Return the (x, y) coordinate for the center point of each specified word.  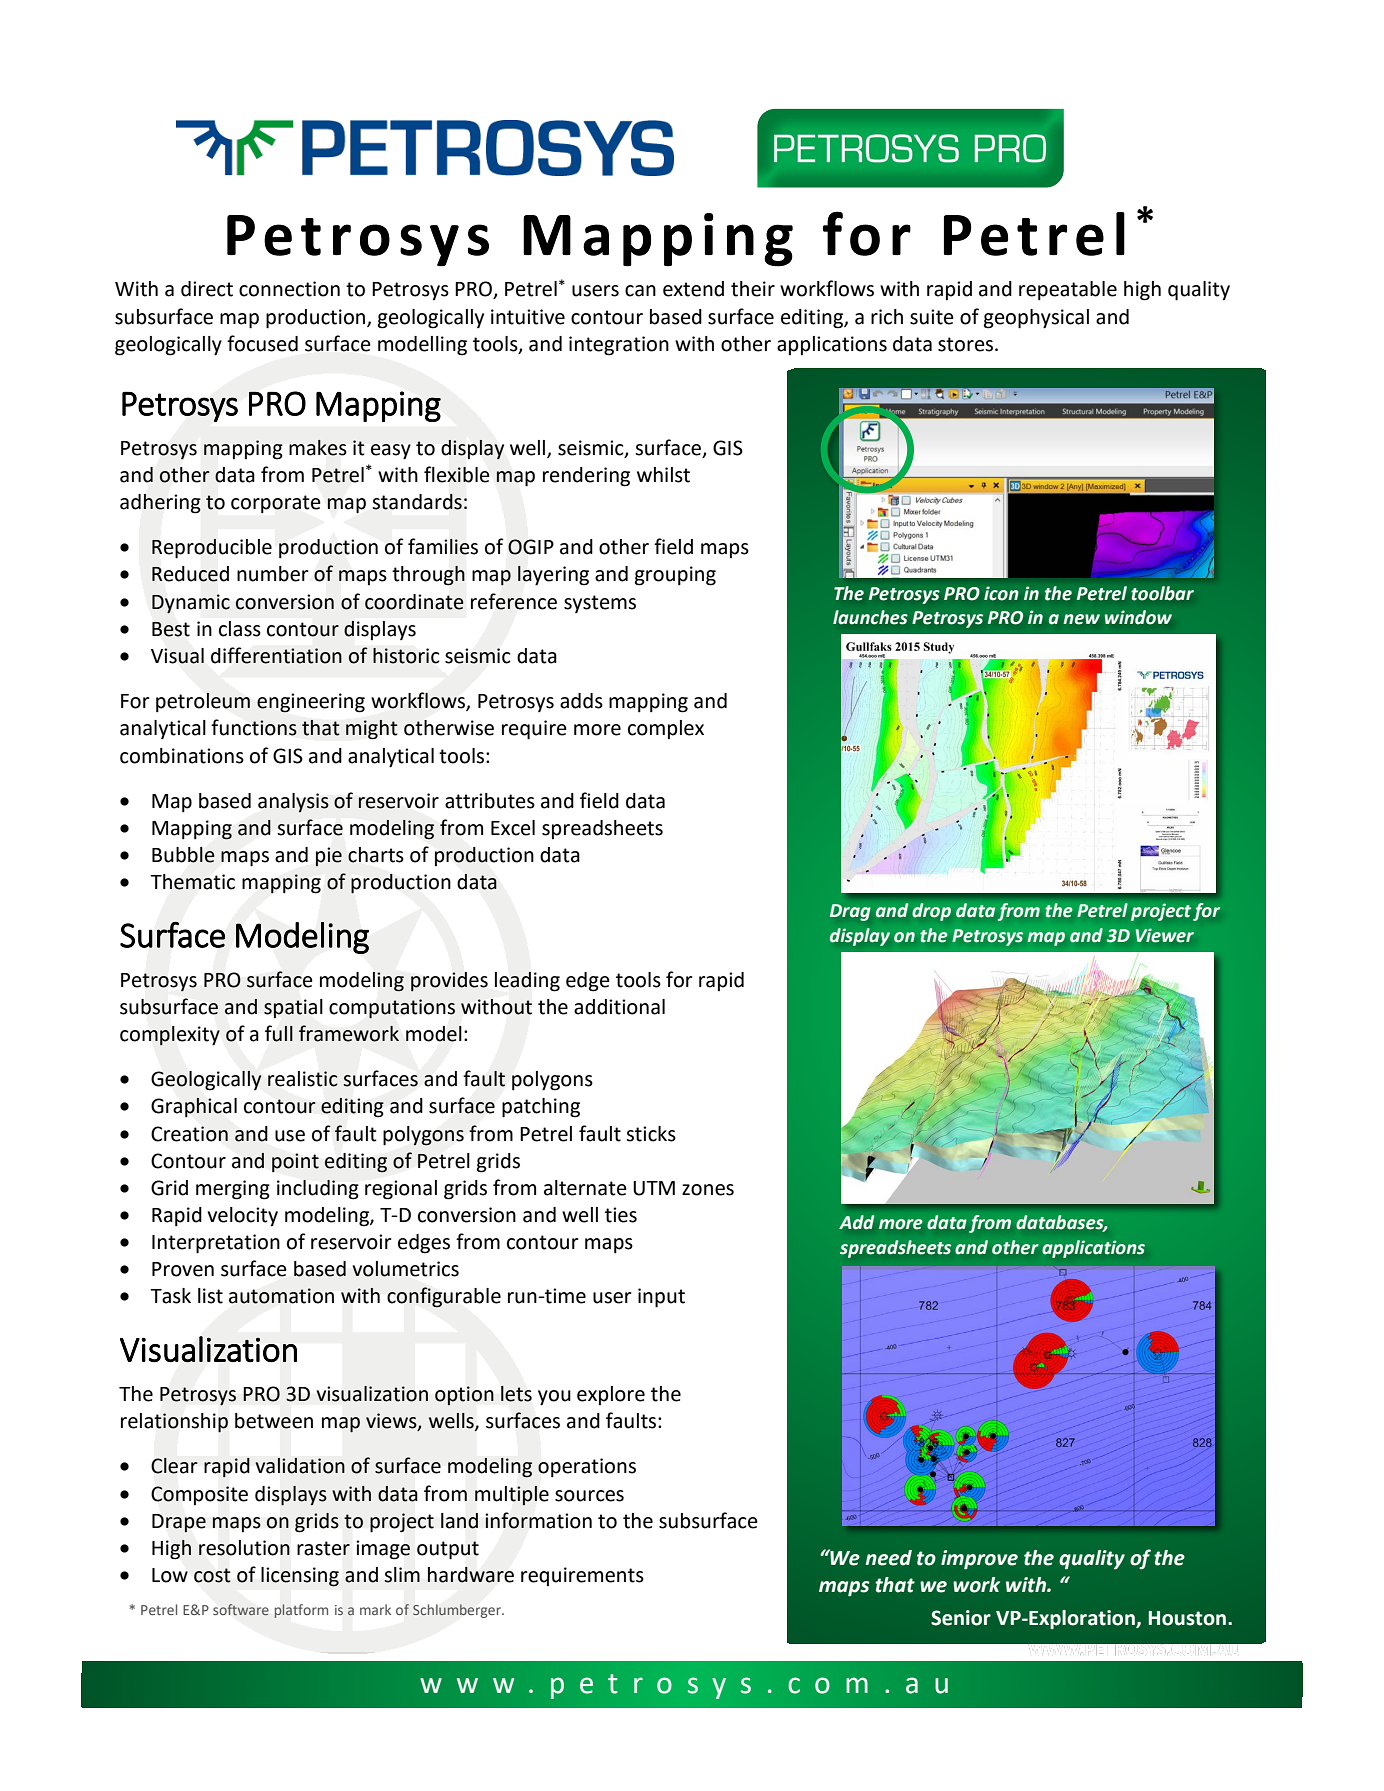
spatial (293, 1008)
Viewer (1164, 935)
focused (262, 343)
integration (619, 346)
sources (589, 1496)
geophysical (1036, 319)
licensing (300, 1577)
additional (619, 1007)
